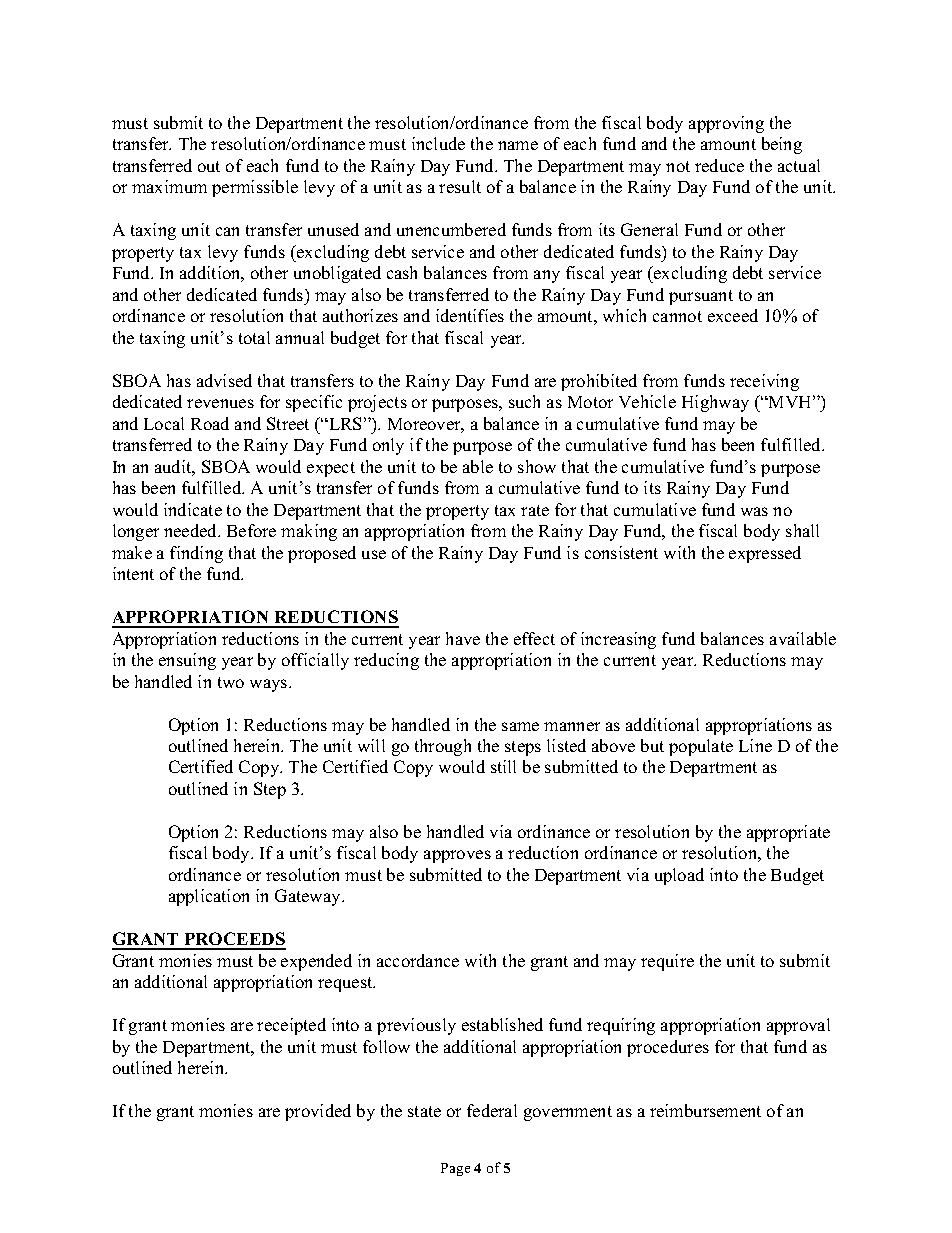  Describe the element at coordinates (169, 186) in the image. I see `maximum` at that location.
